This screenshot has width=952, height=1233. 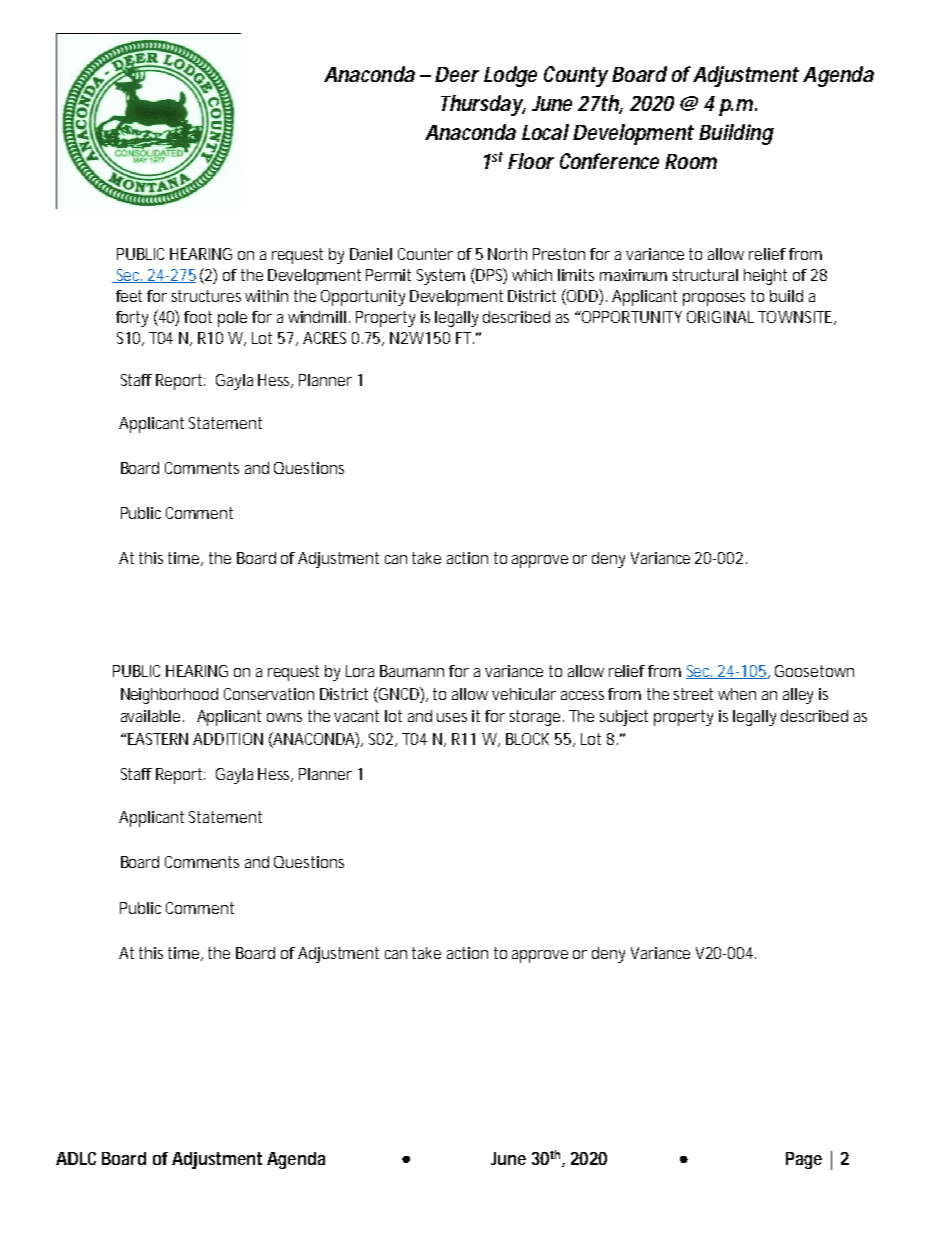 I want to click on Page, so click(x=804, y=1160).
